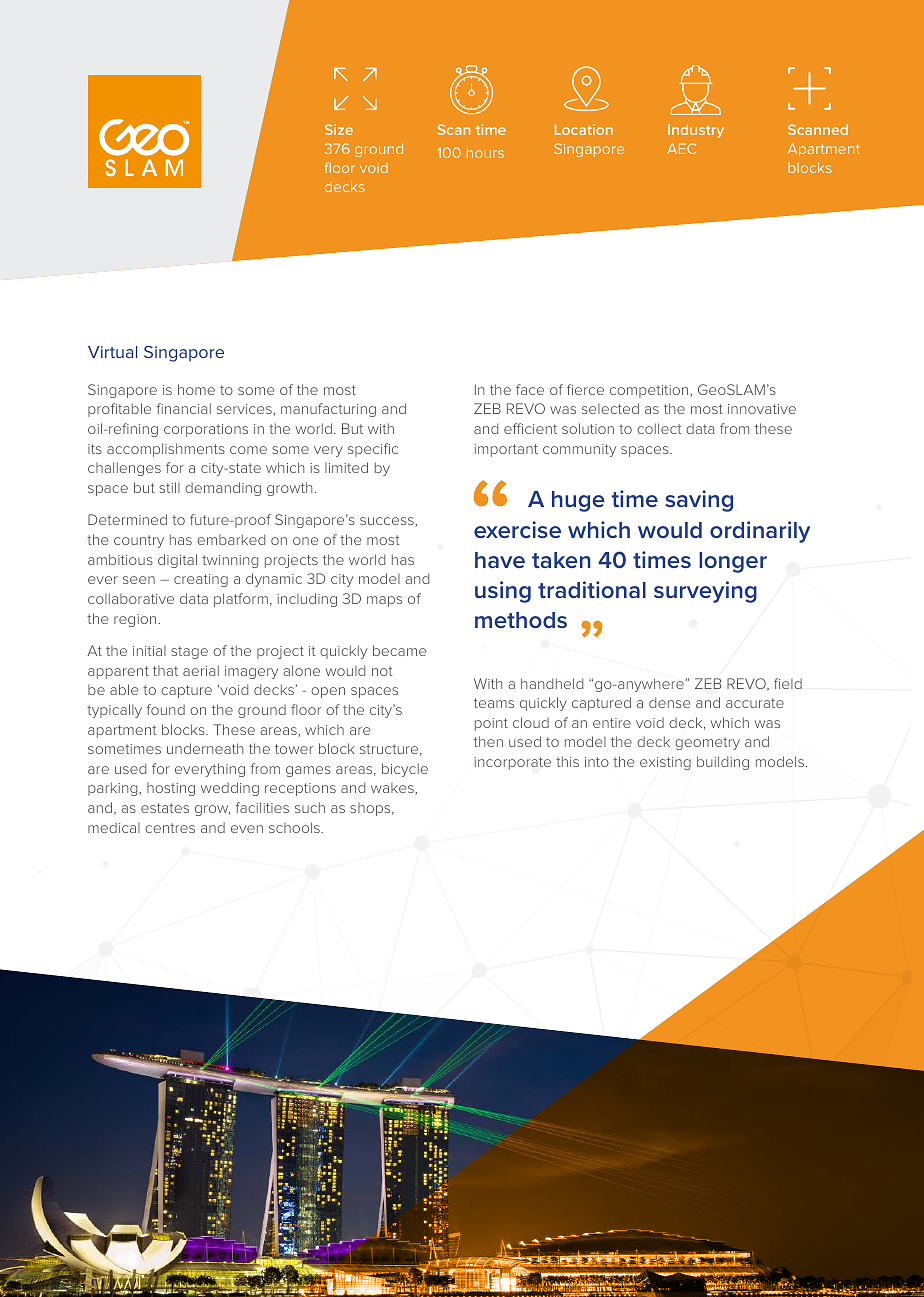  I want to click on hosting, so click(171, 789).
